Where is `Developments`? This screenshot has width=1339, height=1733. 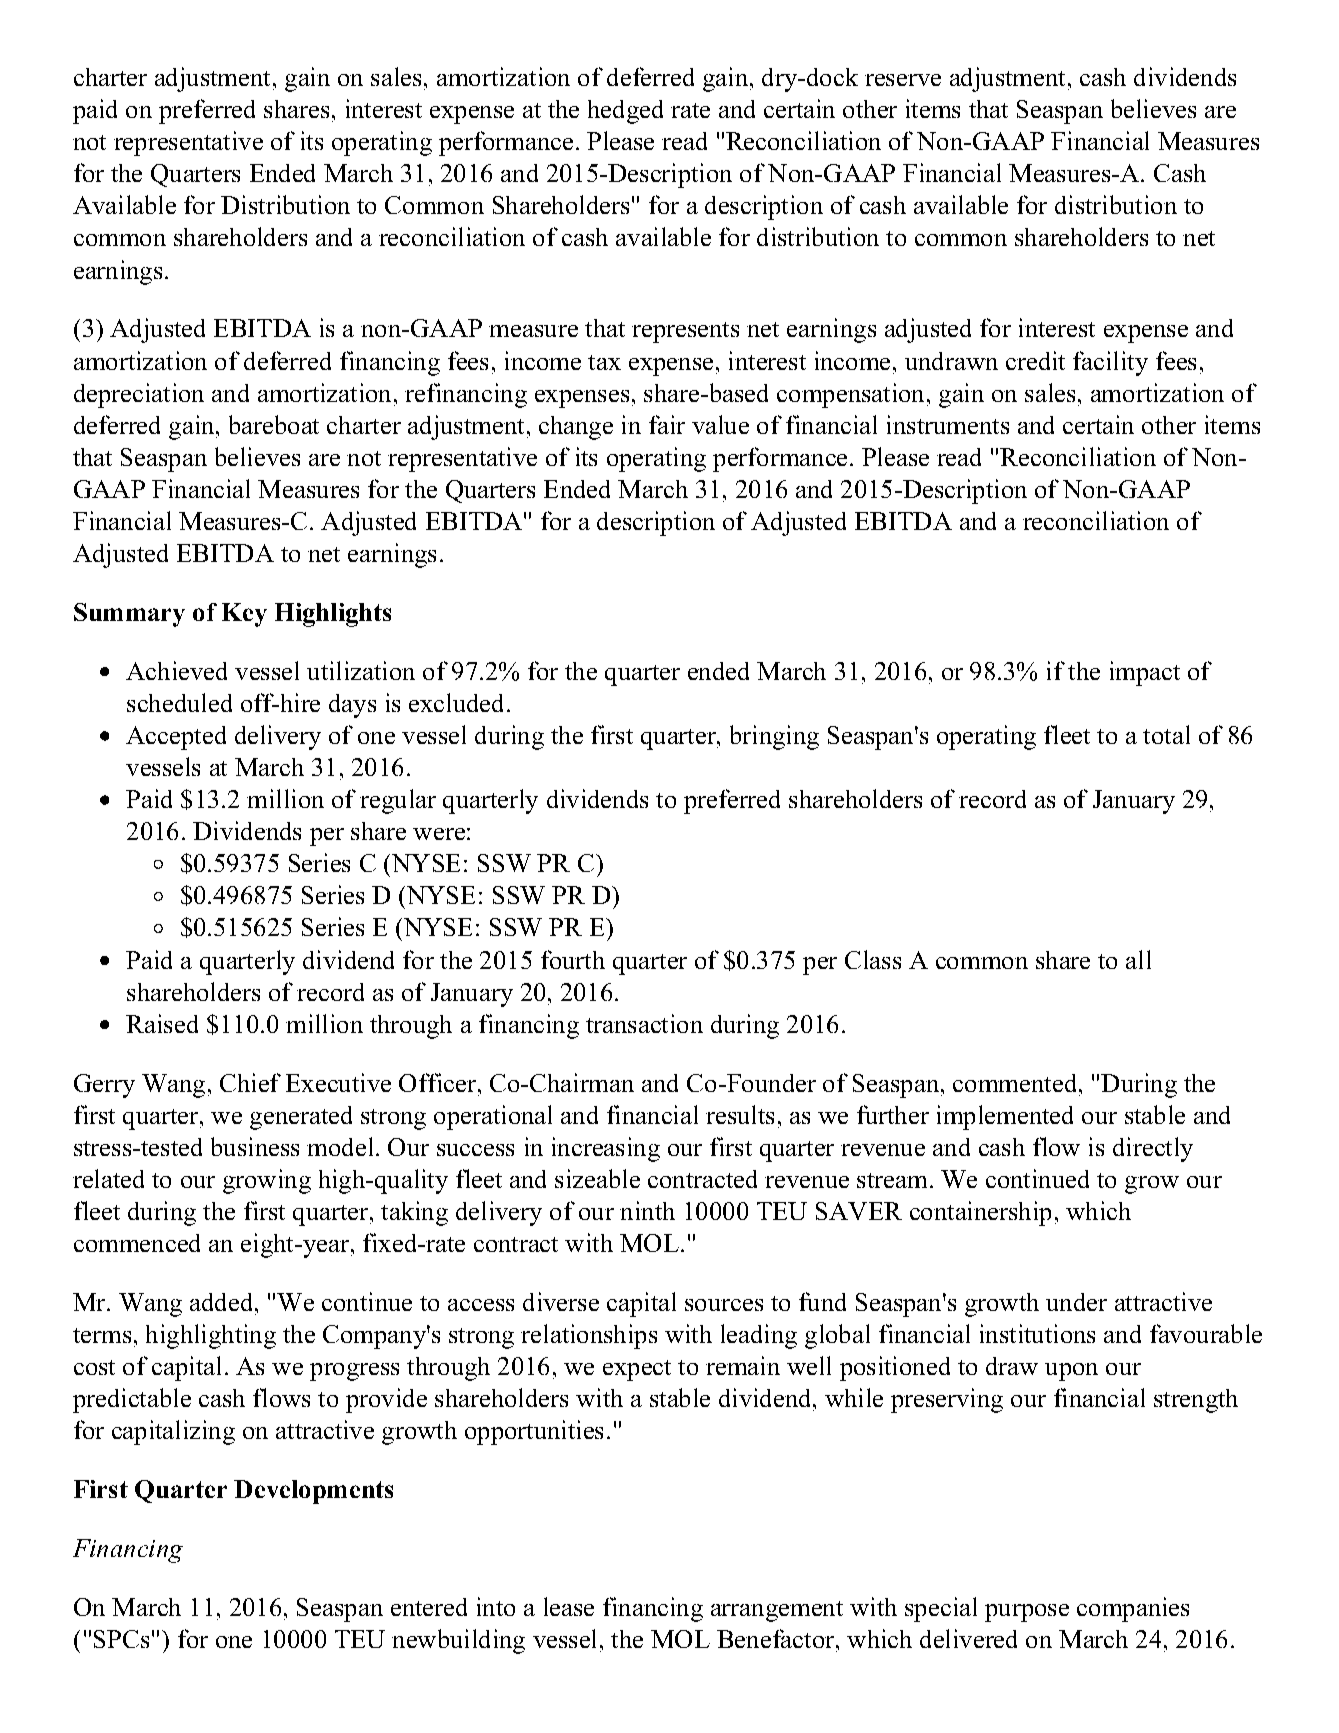 Developments is located at coordinates (313, 1492).
